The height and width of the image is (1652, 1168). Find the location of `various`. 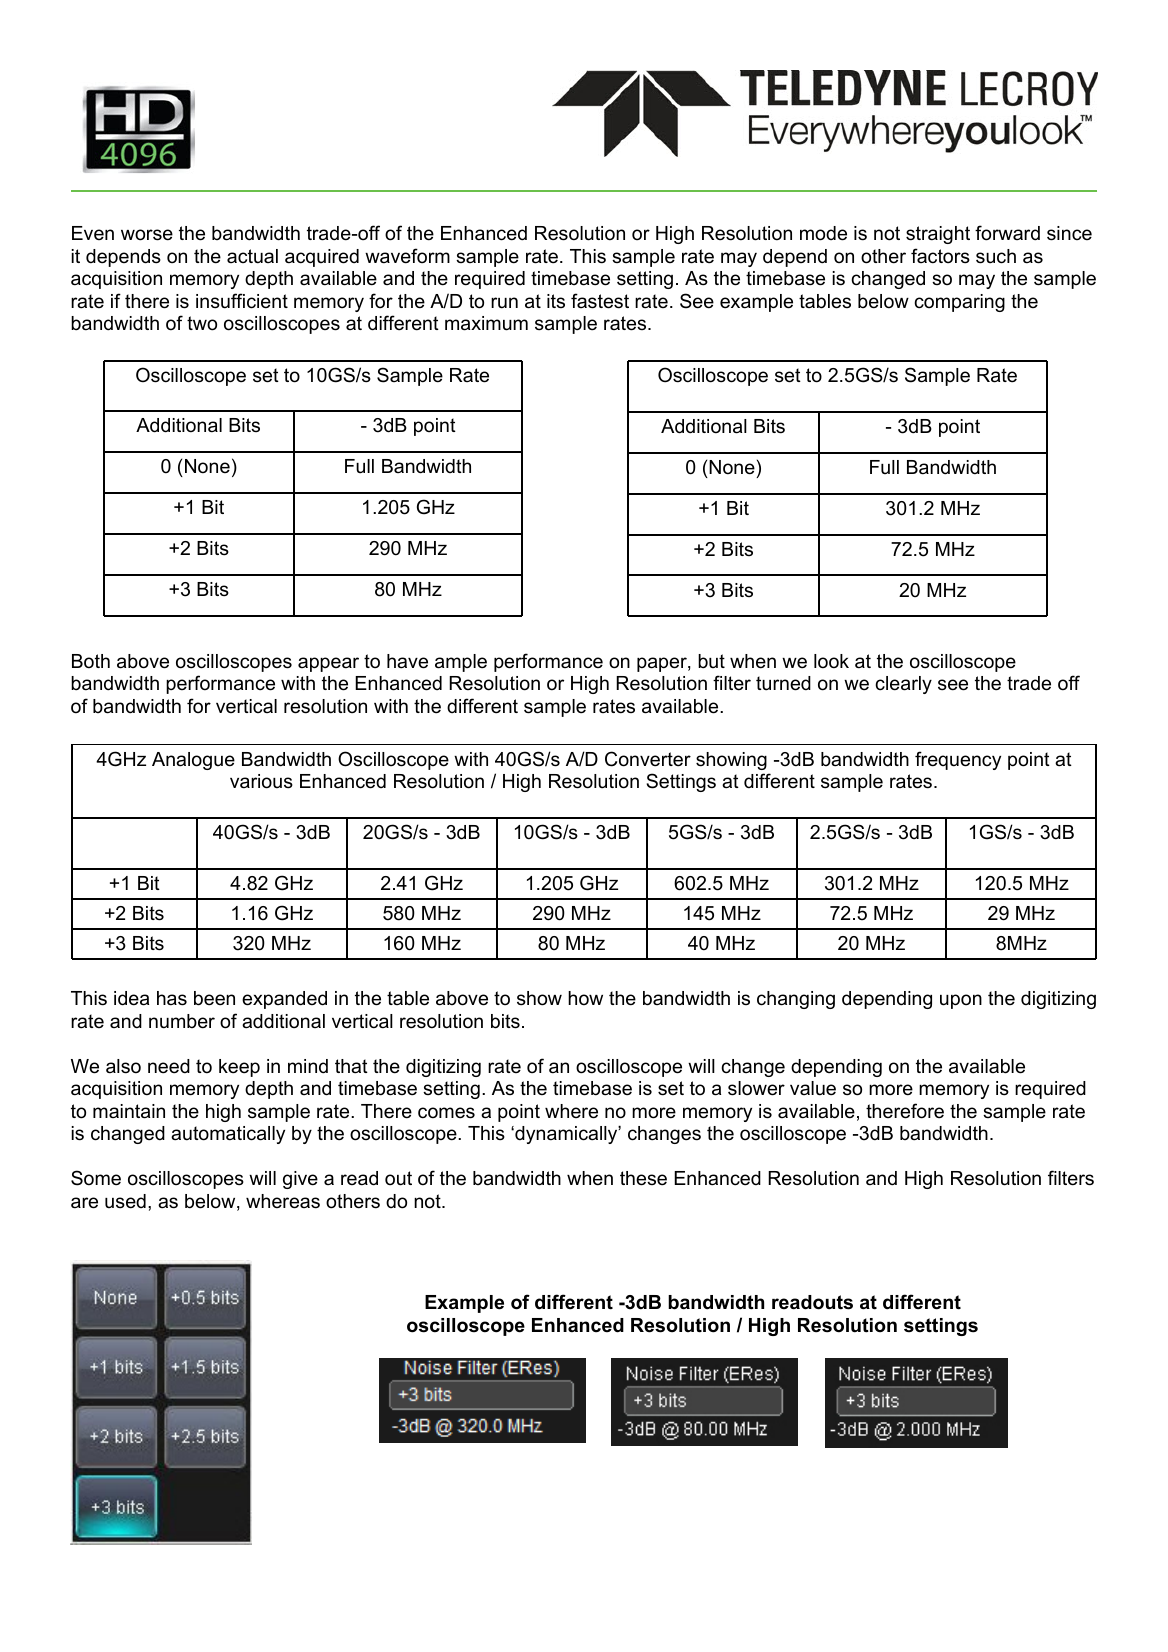

various is located at coordinates (261, 781).
